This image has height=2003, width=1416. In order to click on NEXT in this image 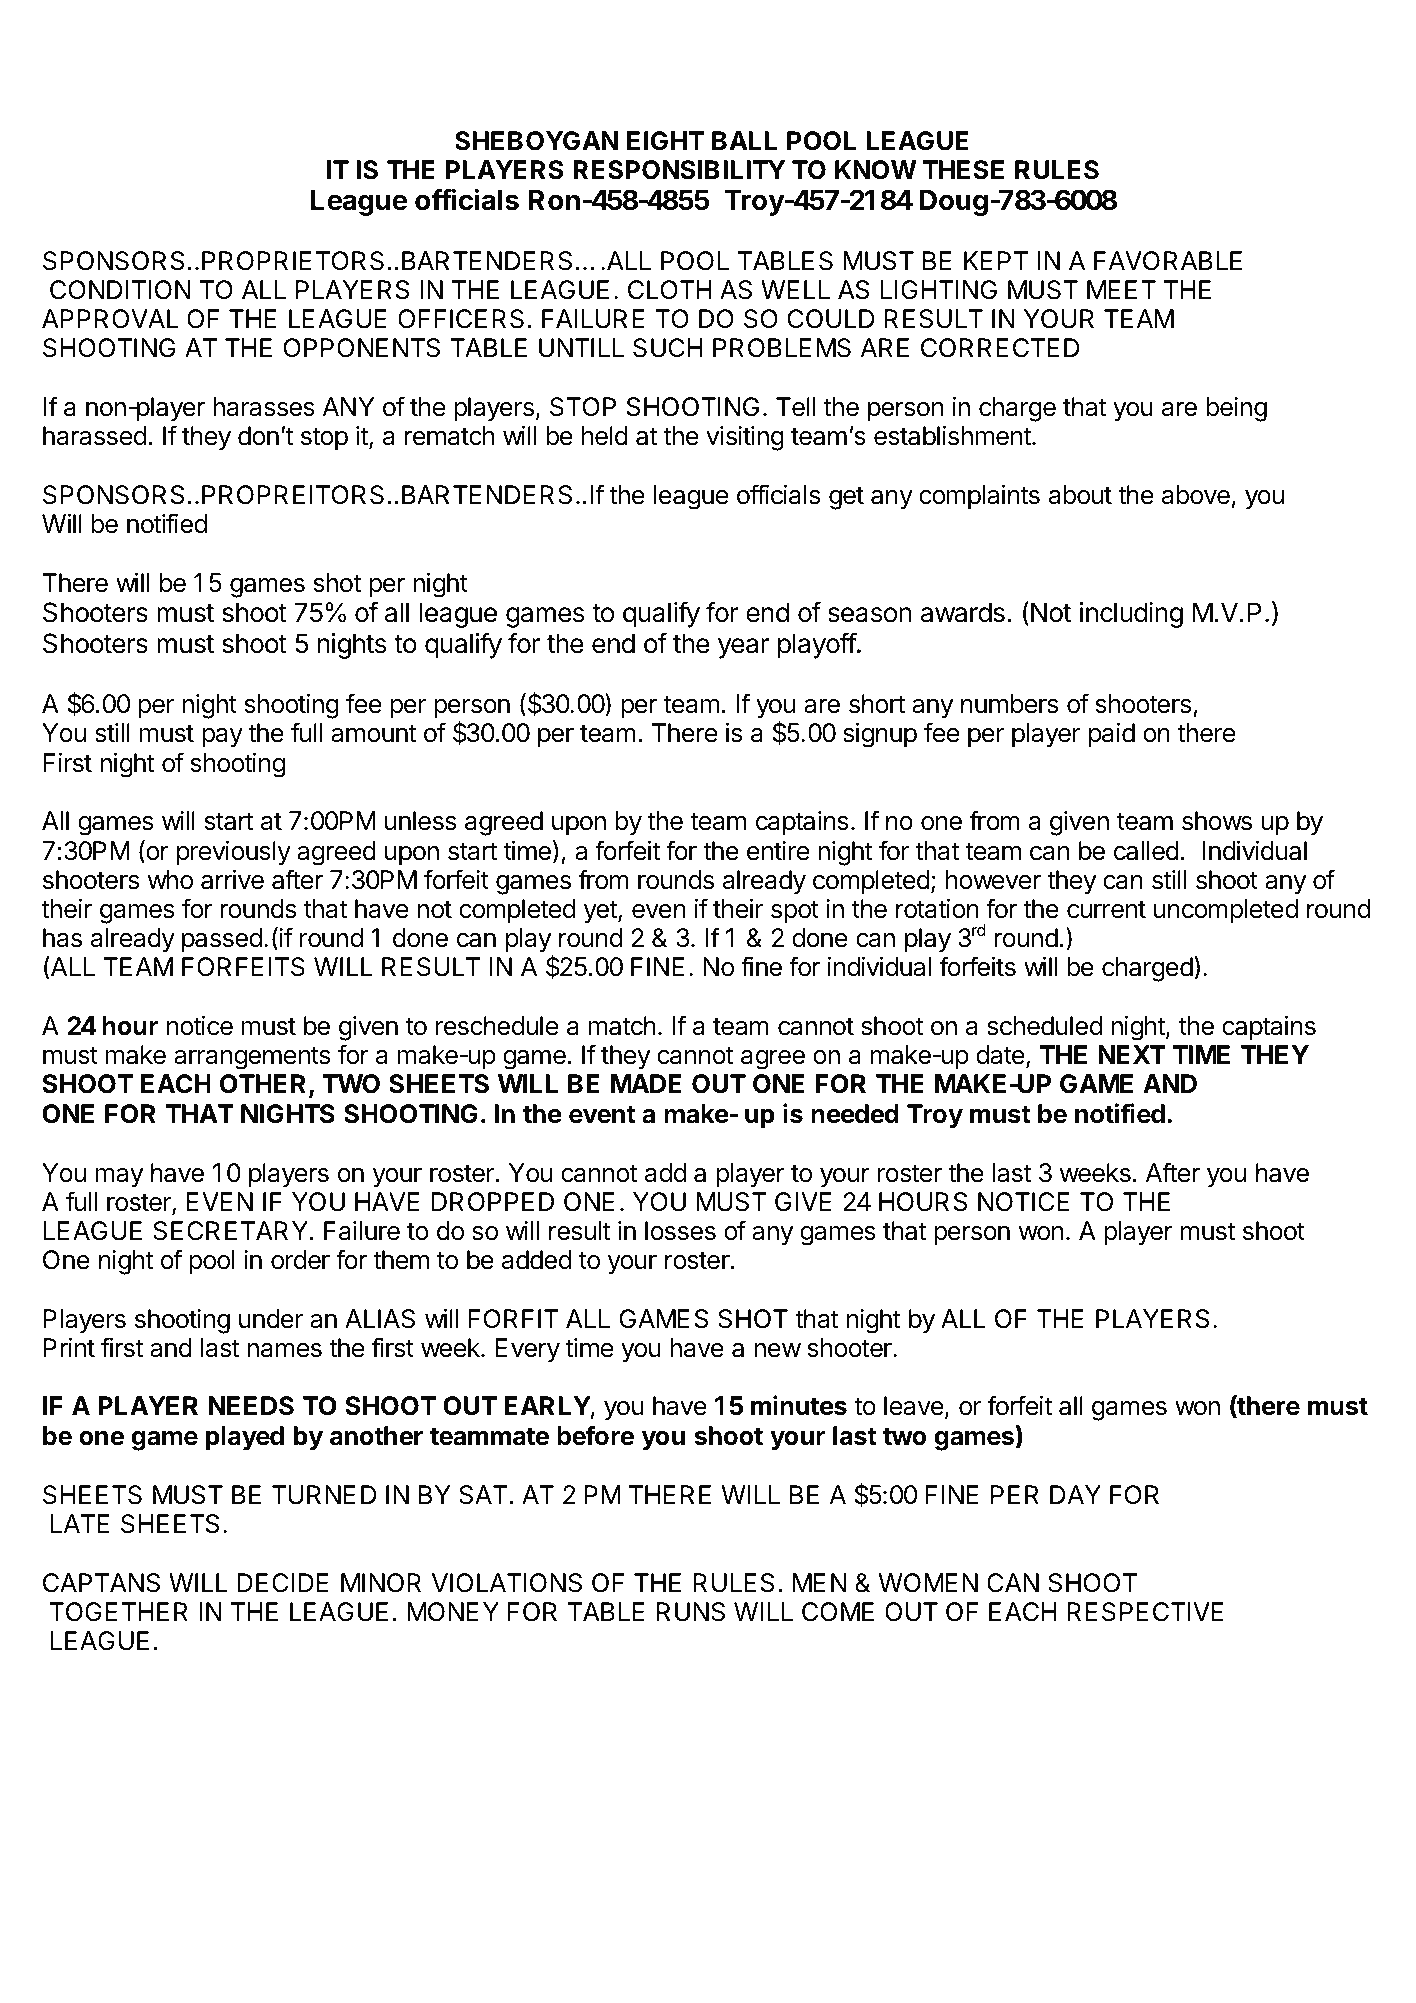, I will do `click(1132, 1054)`.
